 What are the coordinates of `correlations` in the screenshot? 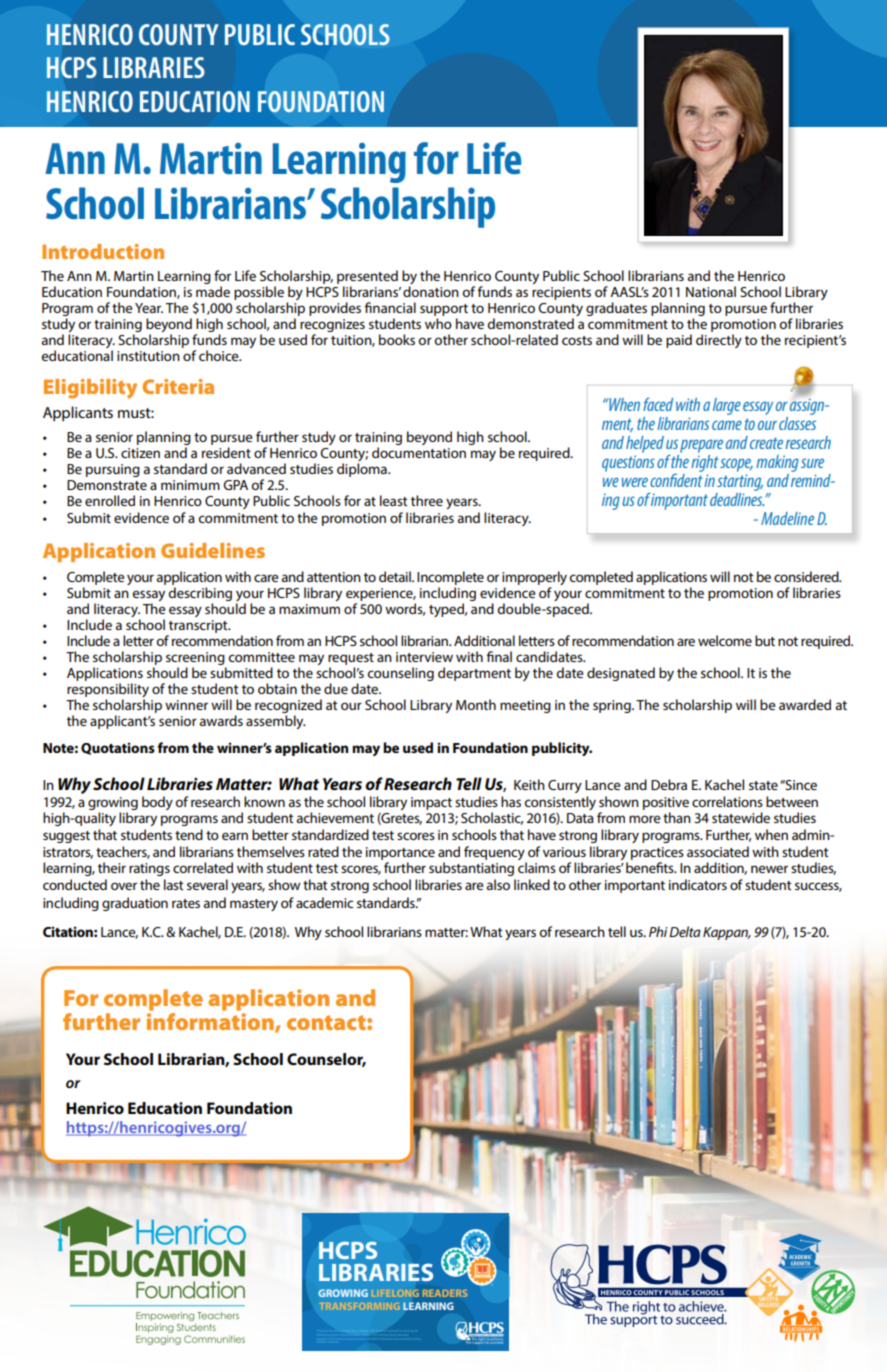 It's located at (727, 801).
